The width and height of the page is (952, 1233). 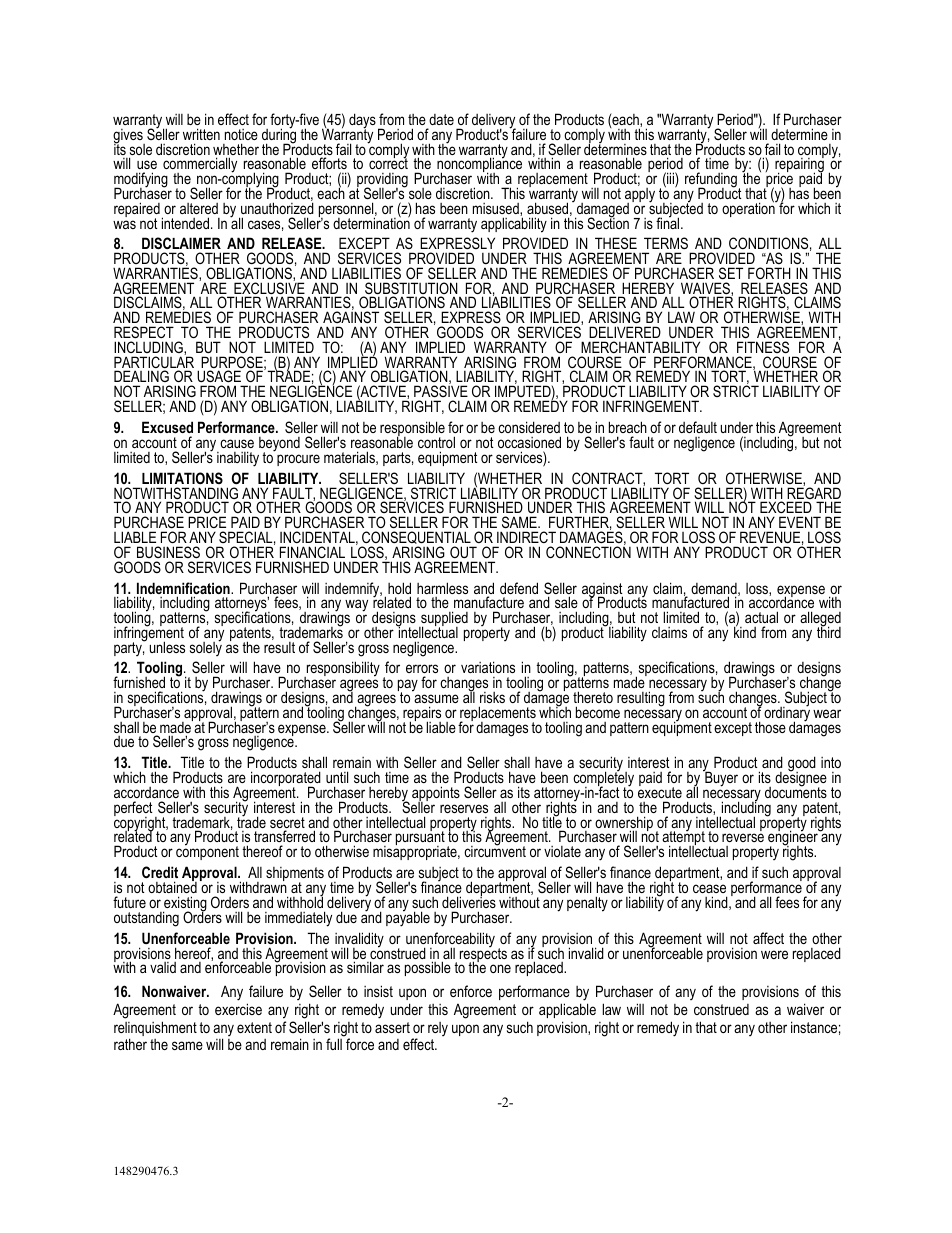 What do you see at coordinates (238, 1009) in the page?
I see `exercise` at bounding box center [238, 1009].
